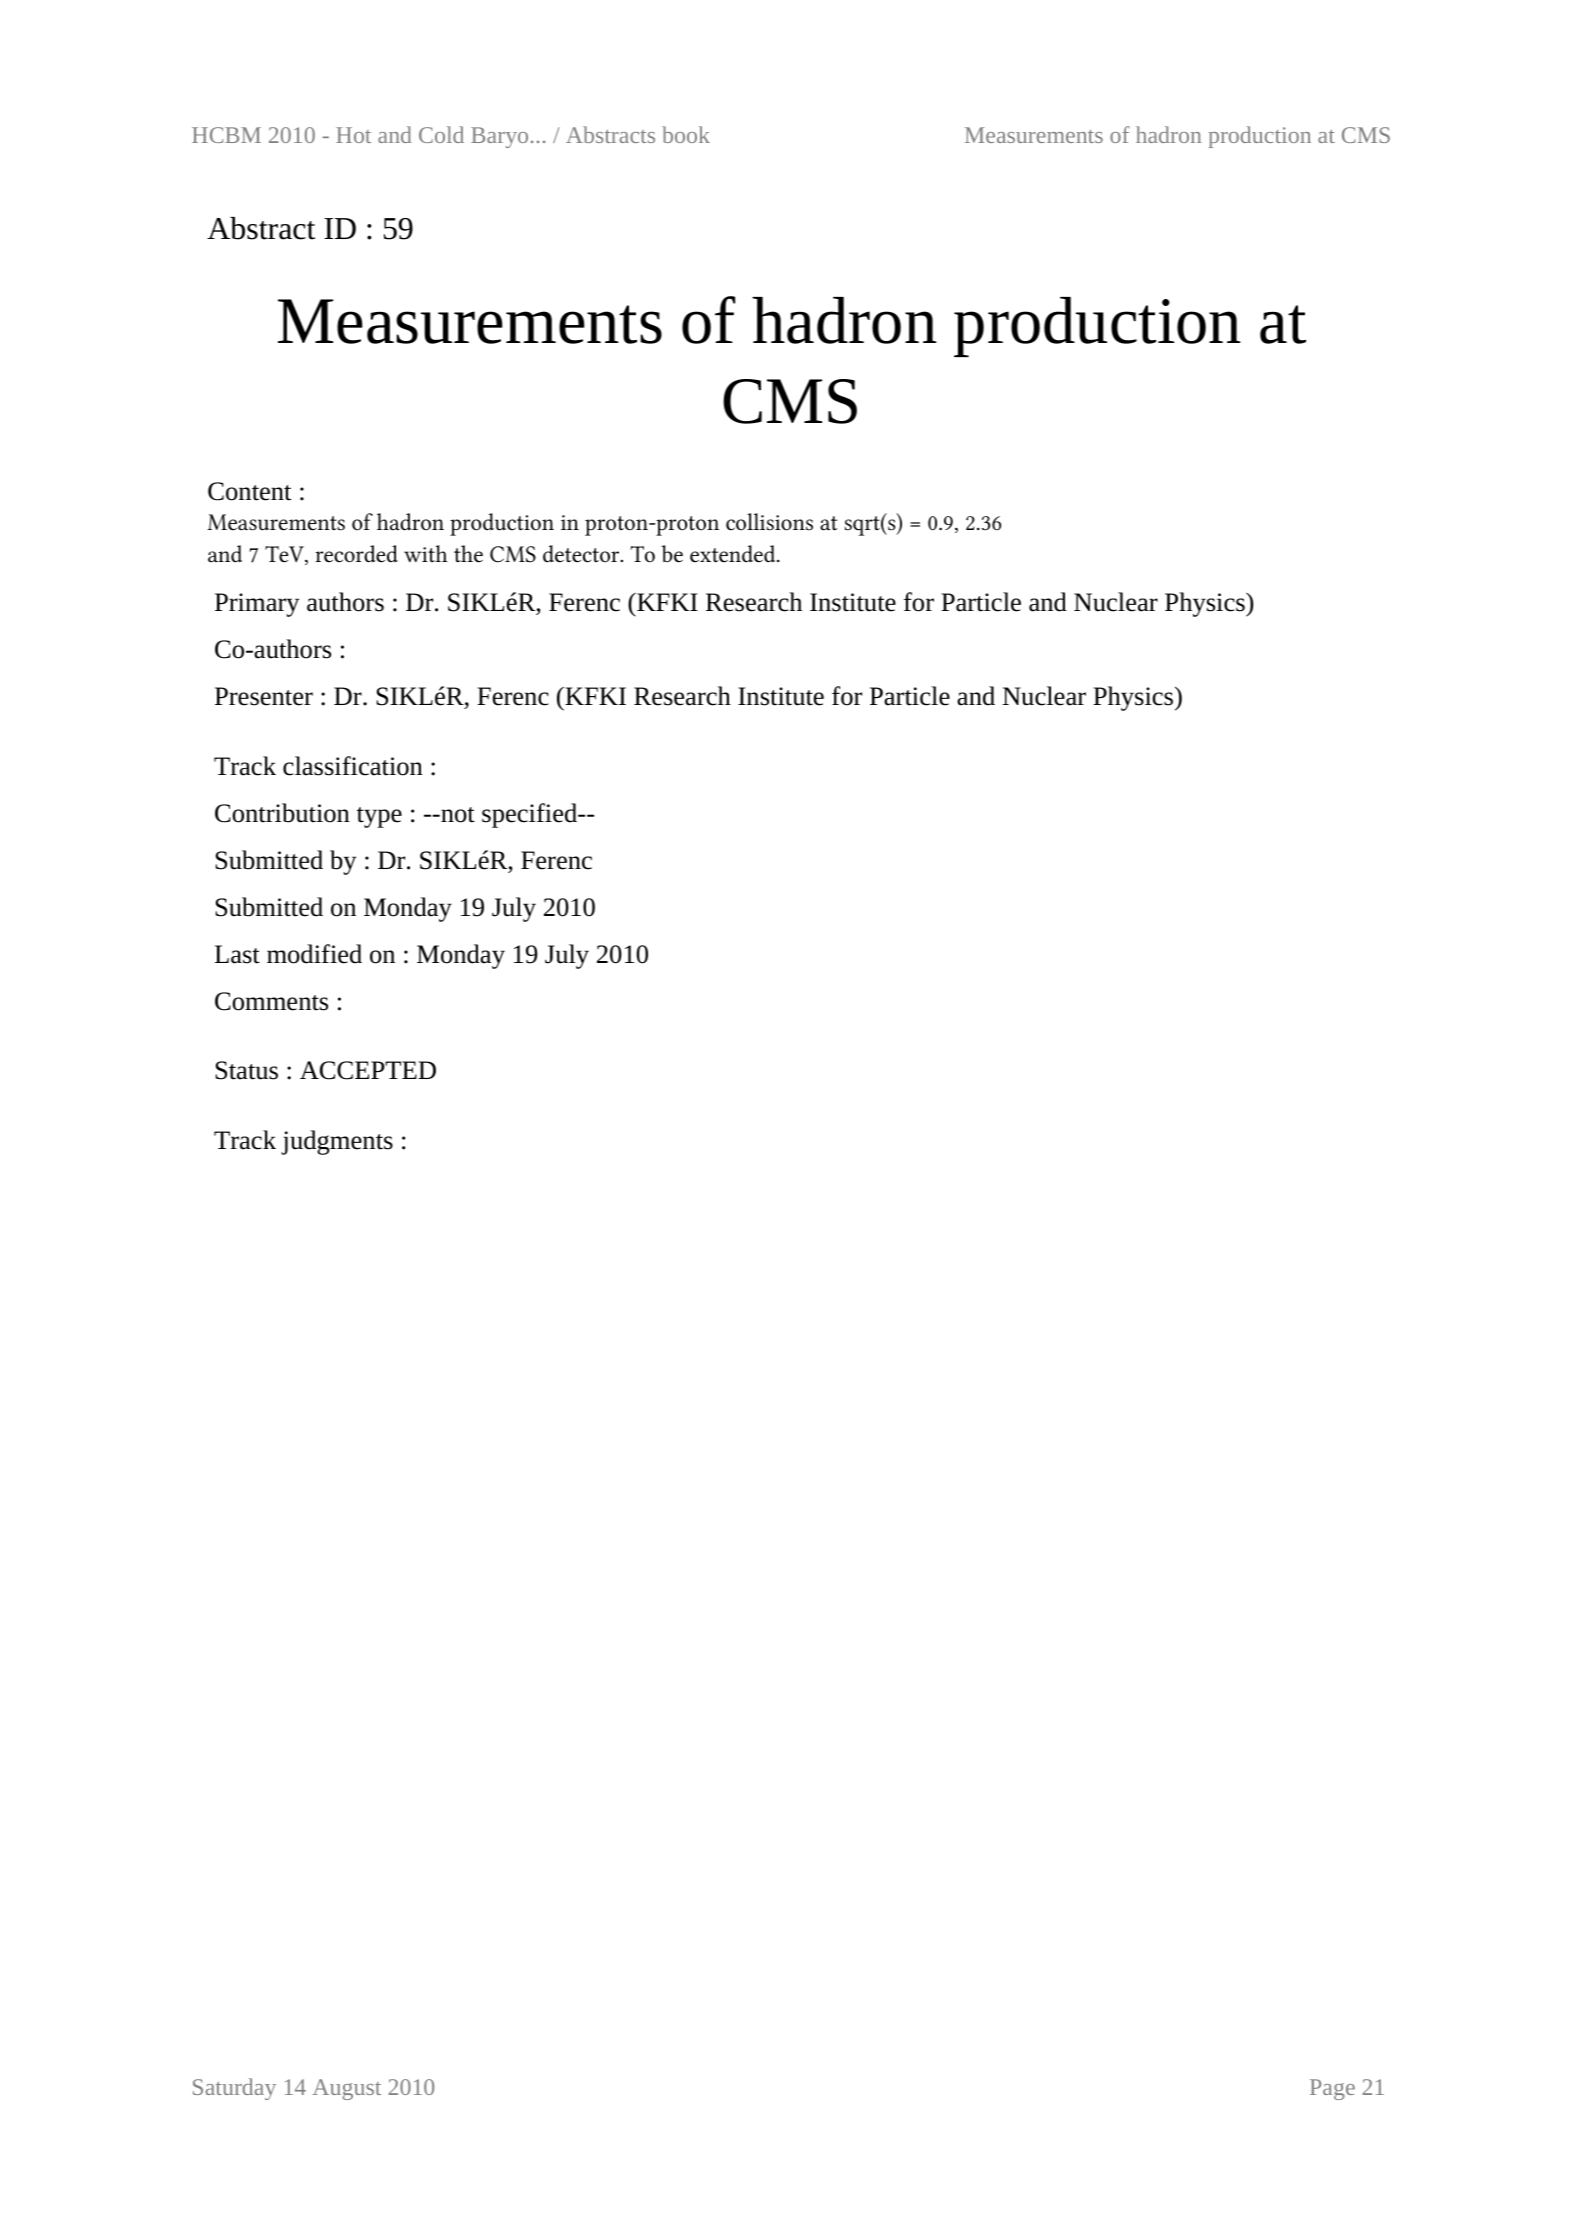 Image resolution: width=1583 pixels, height=2239 pixels. What do you see at coordinates (1332, 2089) in the screenshot?
I see `Page` at bounding box center [1332, 2089].
